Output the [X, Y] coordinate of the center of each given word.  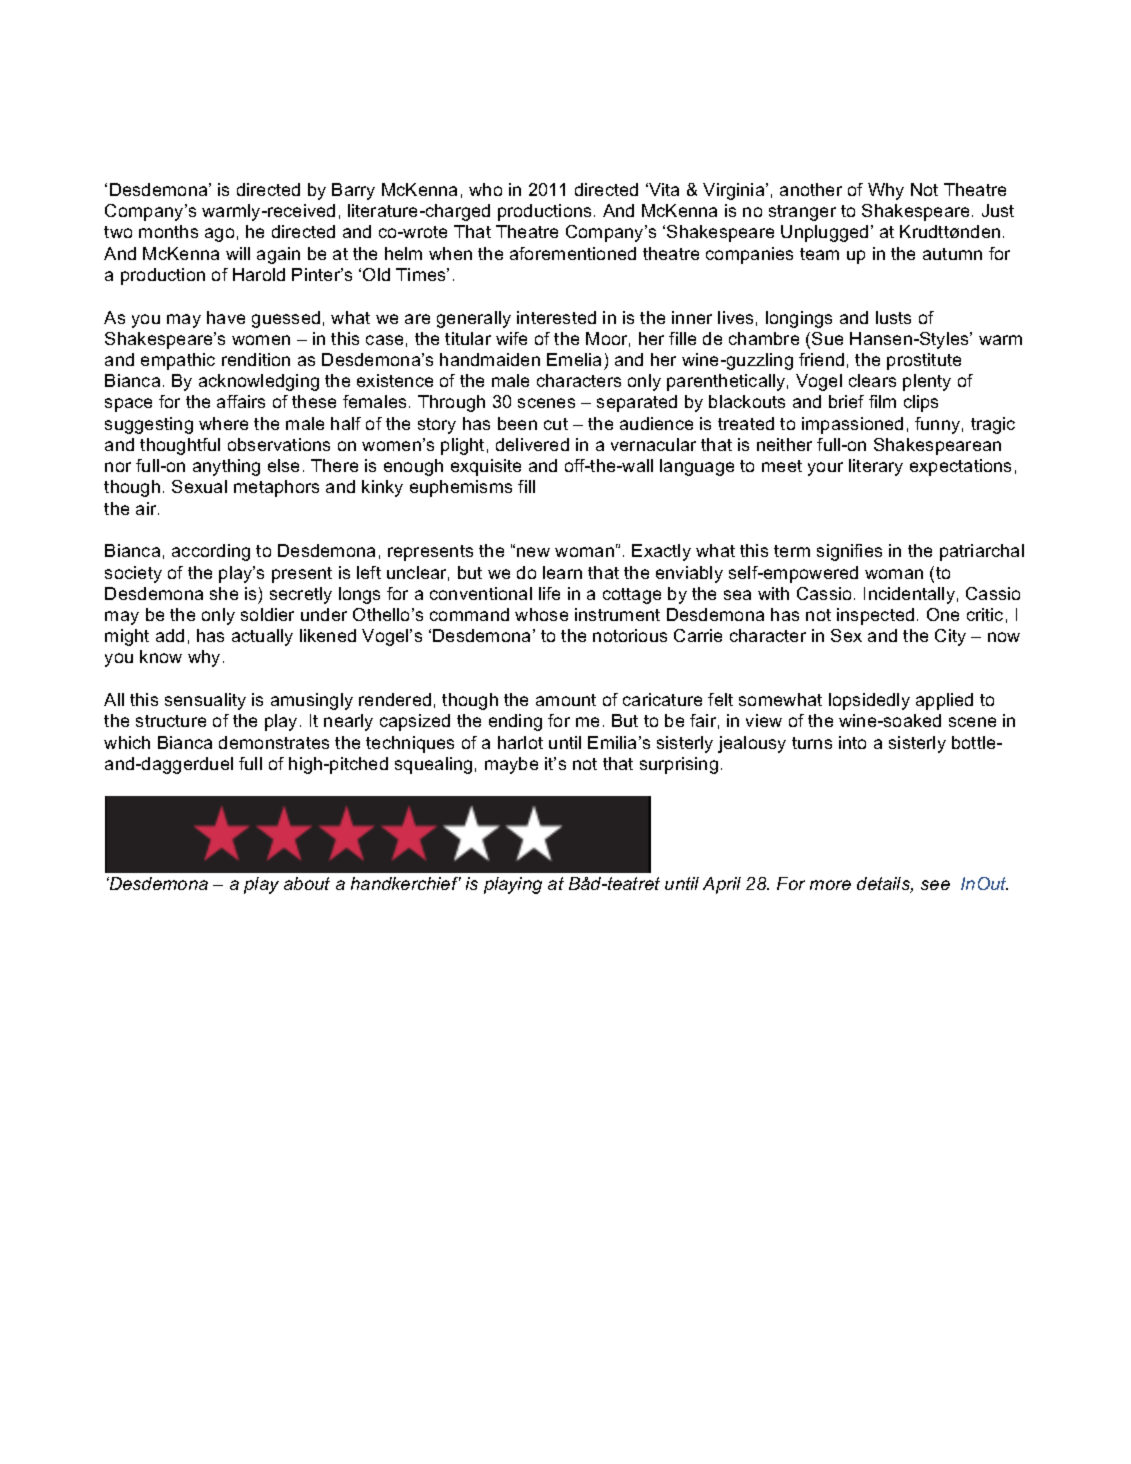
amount [566, 700]
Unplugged [824, 233]
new [533, 552]
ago [219, 235]
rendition [256, 359]
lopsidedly [869, 701]
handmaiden [490, 359]
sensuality [205, 701]
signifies [849, 552]
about [307, 883]
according [211, 552]
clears [872, 380]
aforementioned [573, 253]
